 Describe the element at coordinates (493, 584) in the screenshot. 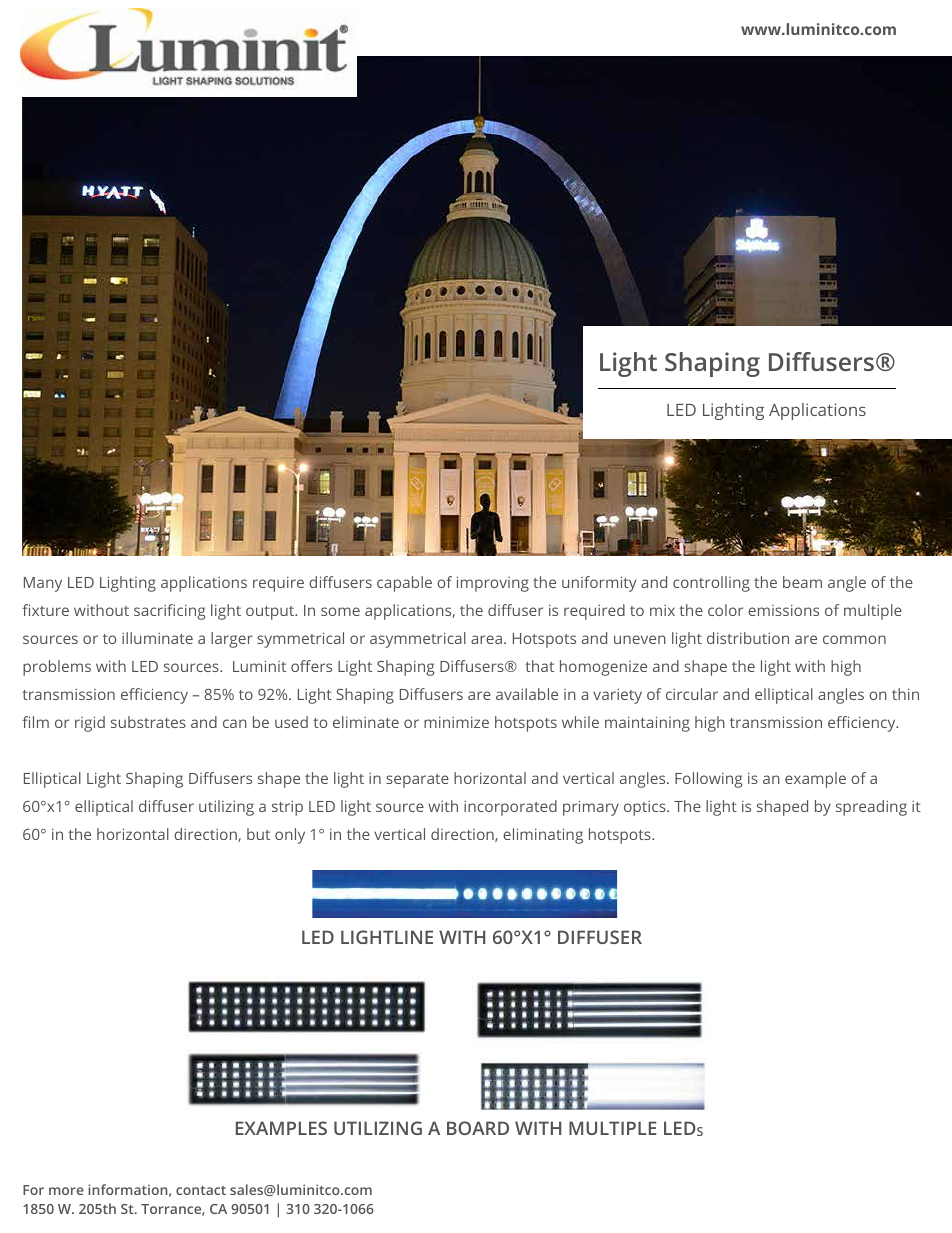

I see `improving` at that location.
